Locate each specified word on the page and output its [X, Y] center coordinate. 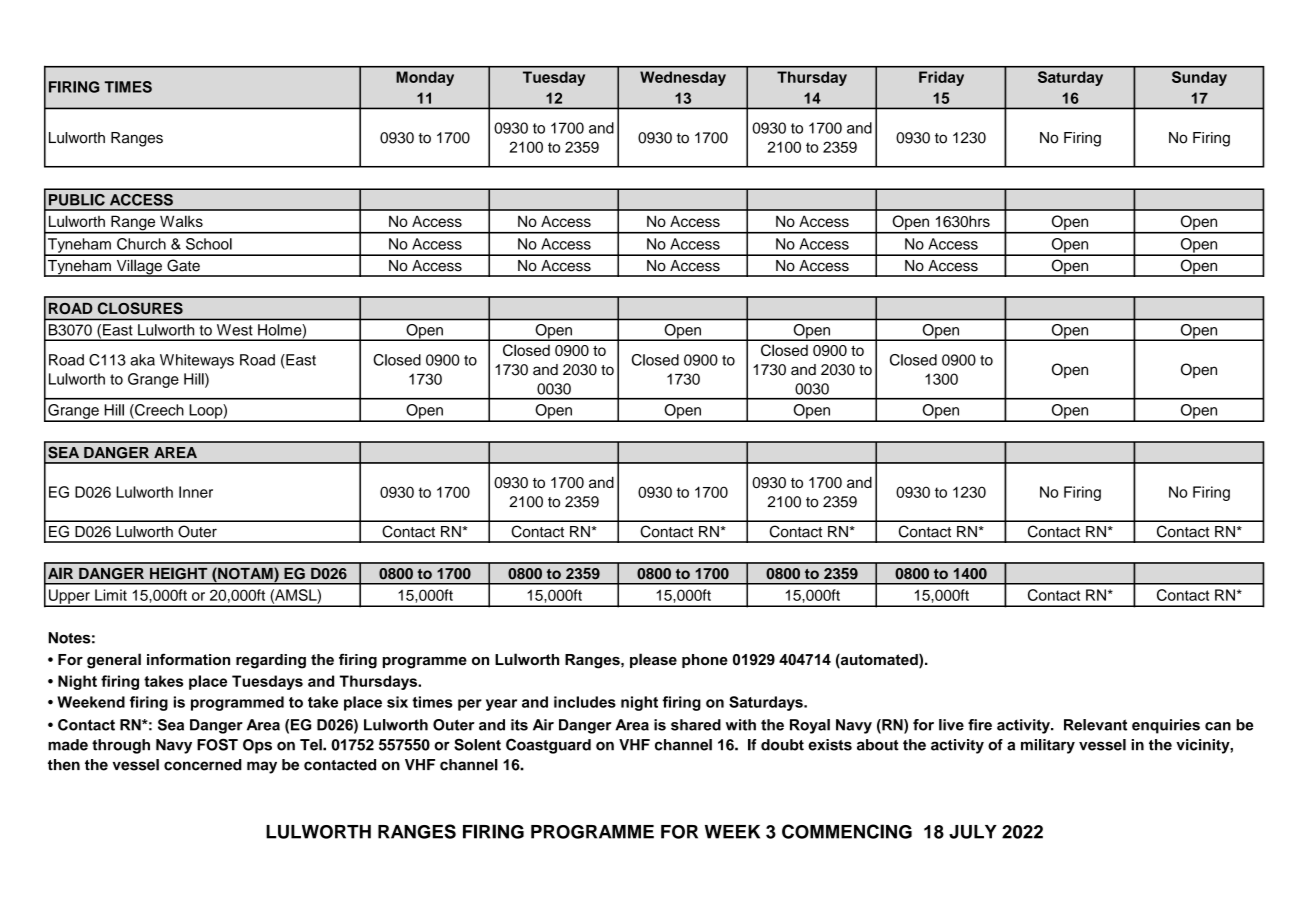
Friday [941, 78]
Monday [425, 78]
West [234, 330]
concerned [203, 765]
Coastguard [548, 746]
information [188, 659]
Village [139, 268]
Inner [196, 492]
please [653, 660]
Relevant [1095, 725]
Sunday [1199, 78]
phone [705, 661]
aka [142, 360]
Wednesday [683, 78]
